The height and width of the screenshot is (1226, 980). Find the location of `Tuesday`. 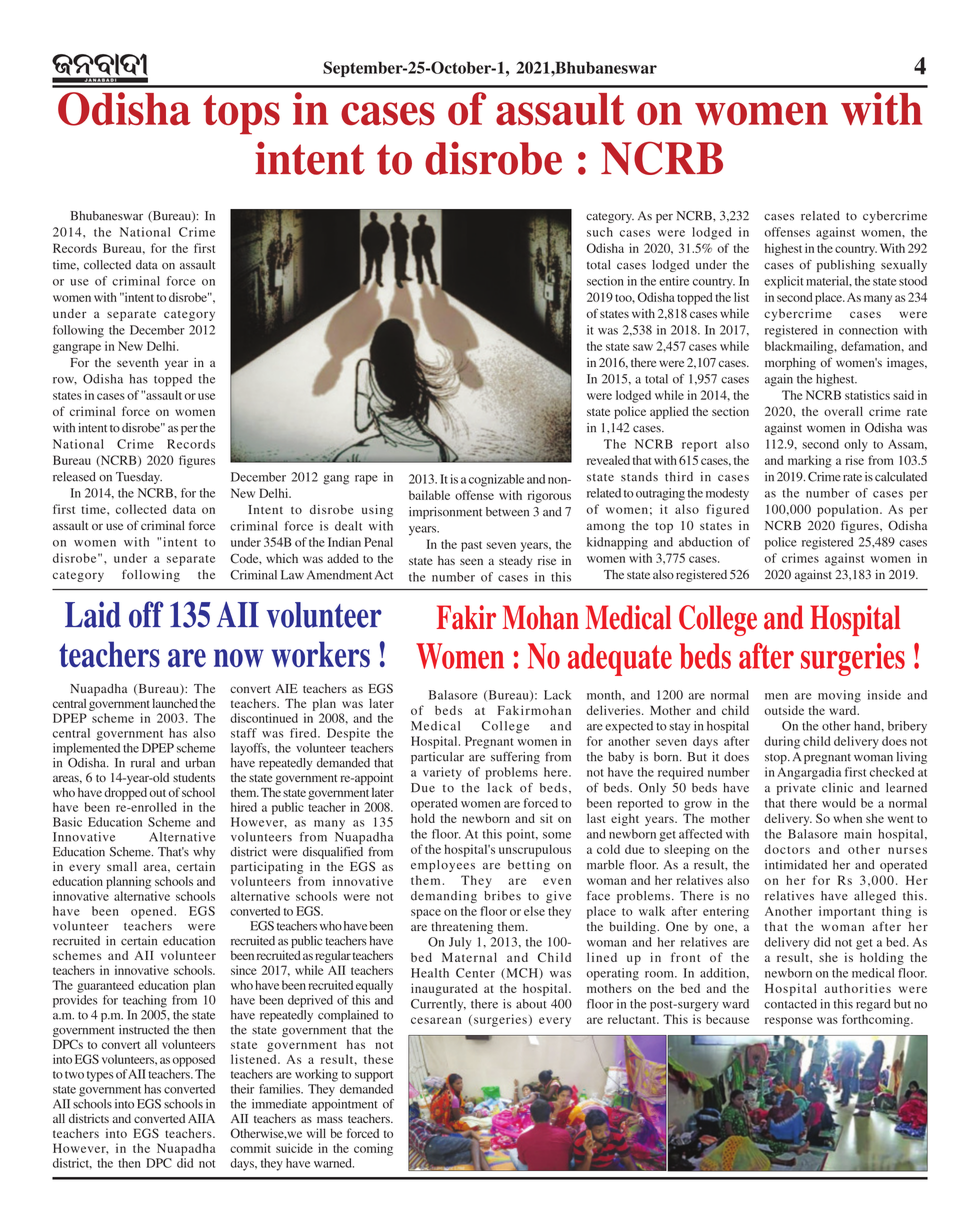

Tuesday is located at coordinates (139, 478).
